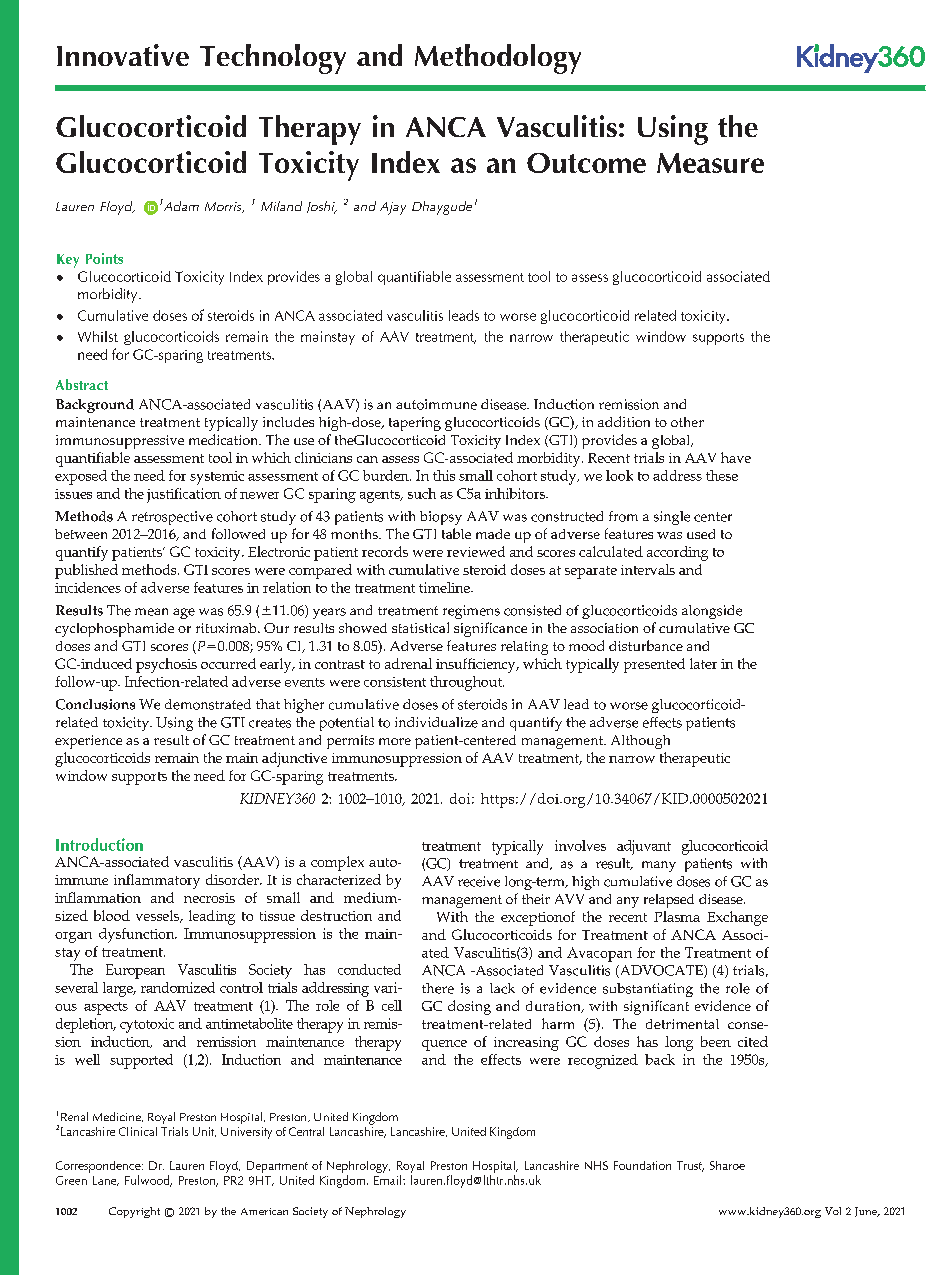 The width and height of the screenshot is (952, 1275). I want to click on this, so click(444, 475).
